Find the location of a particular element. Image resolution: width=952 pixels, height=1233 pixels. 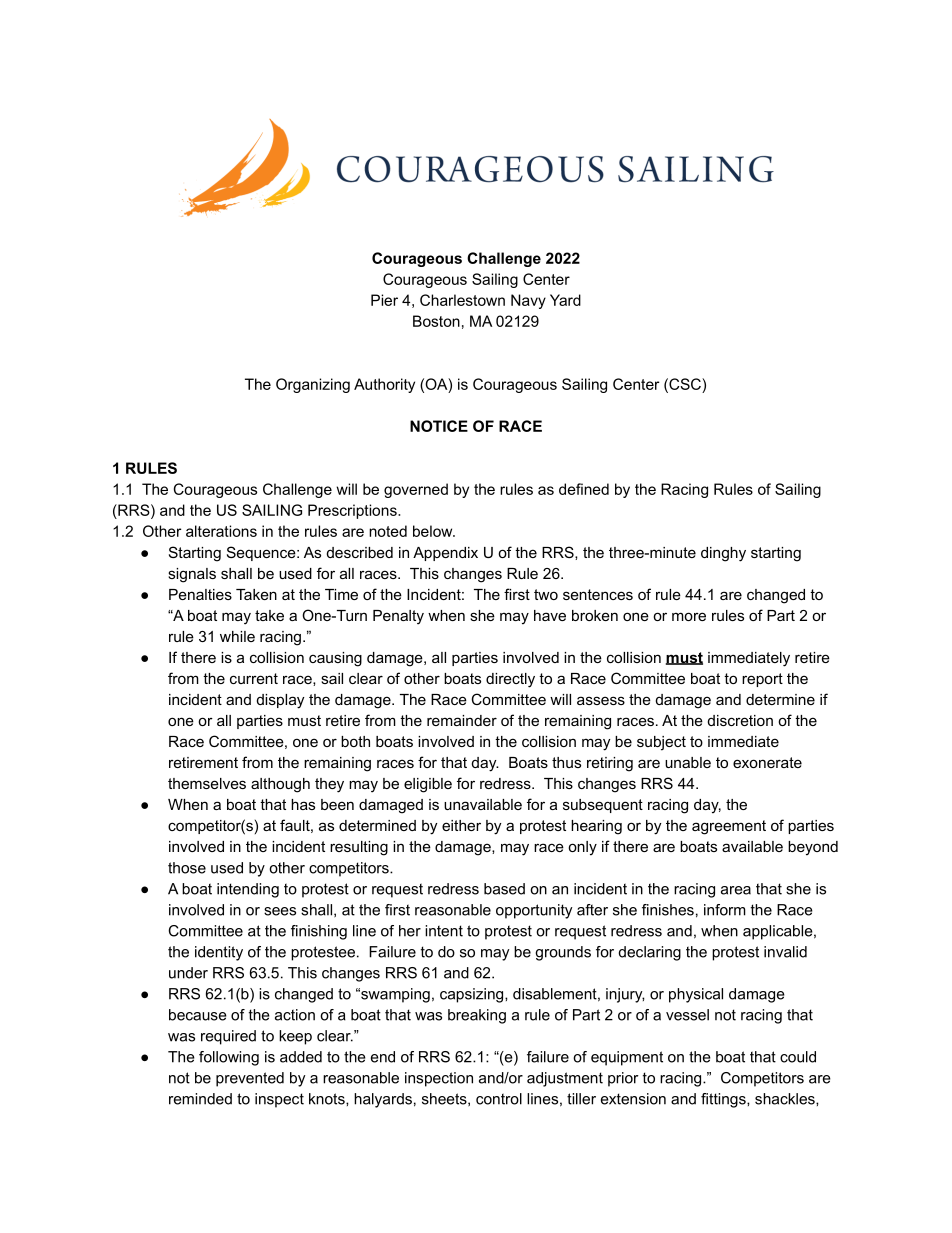

directly is located at coordinates (510, 680).
